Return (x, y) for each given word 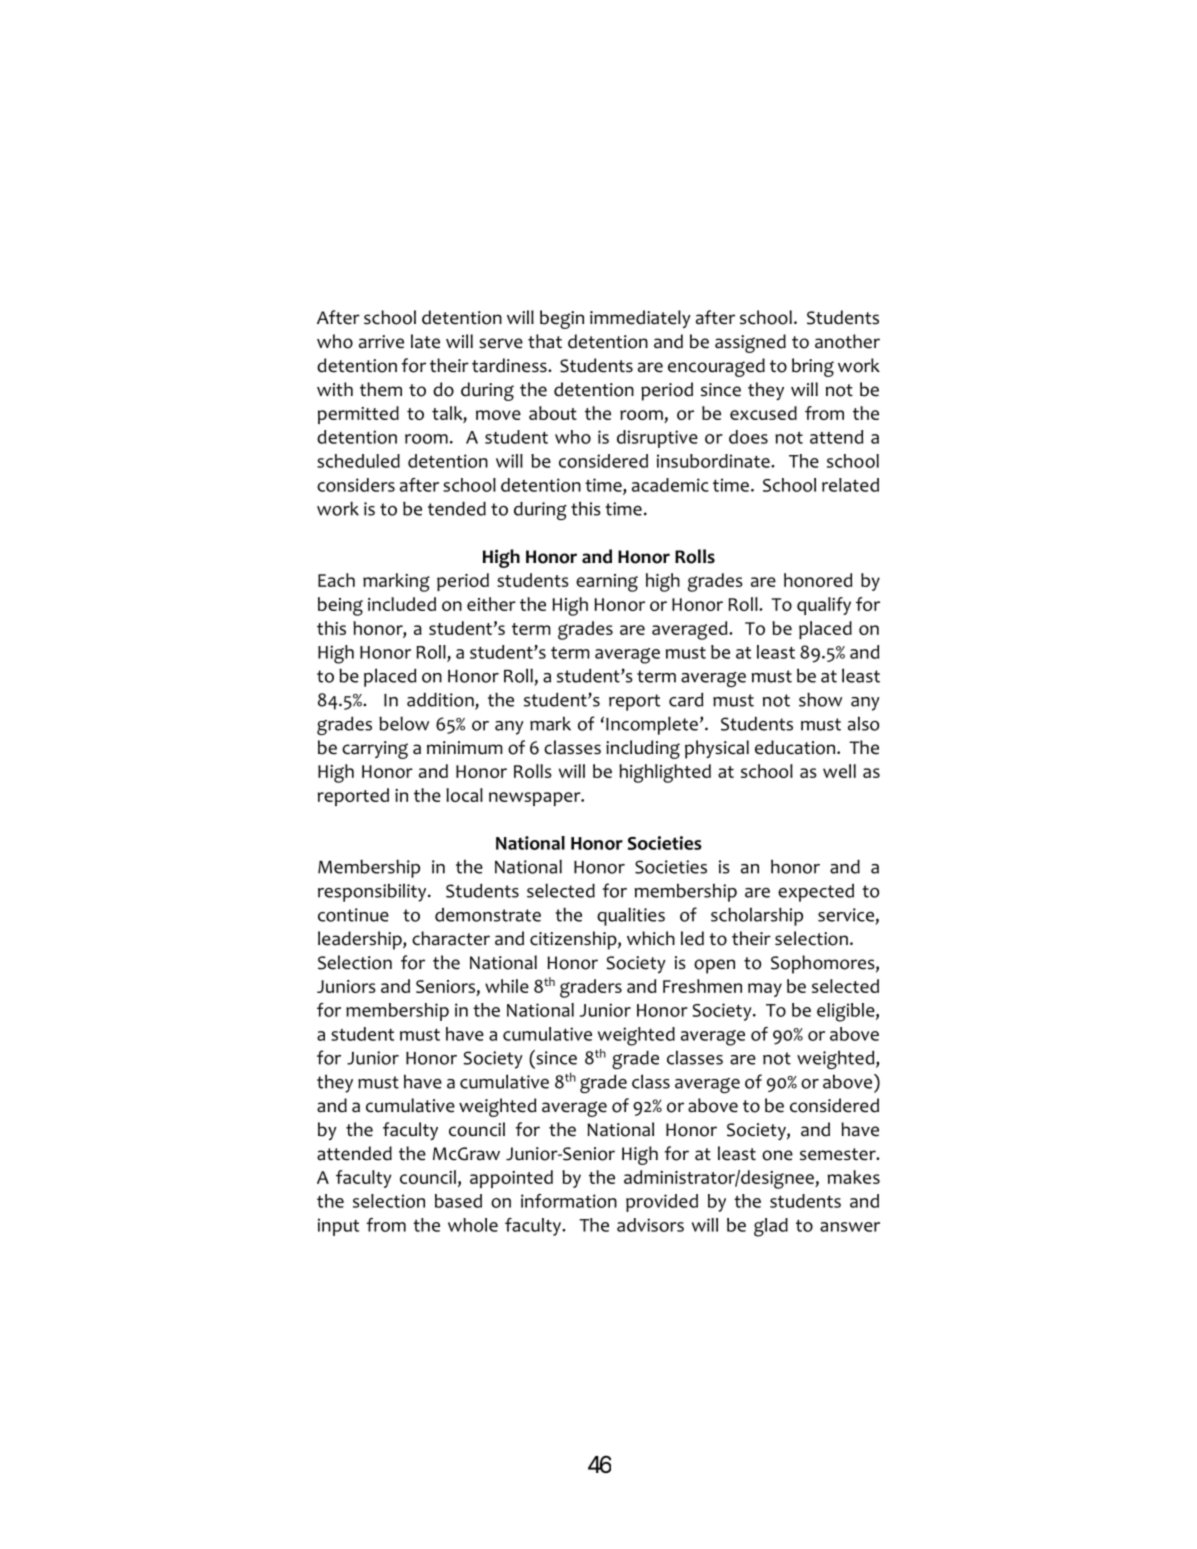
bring (813, 367)
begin (562, 319)
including (643, 749)
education (796, 747)
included (402, 604)
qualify (824, 606)
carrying (375, 750)
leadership (361, 940)
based (458, 1201)
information (569, 1201)
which (651, 938)
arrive (381, 342)
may (765, 990)
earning (607, 583)
